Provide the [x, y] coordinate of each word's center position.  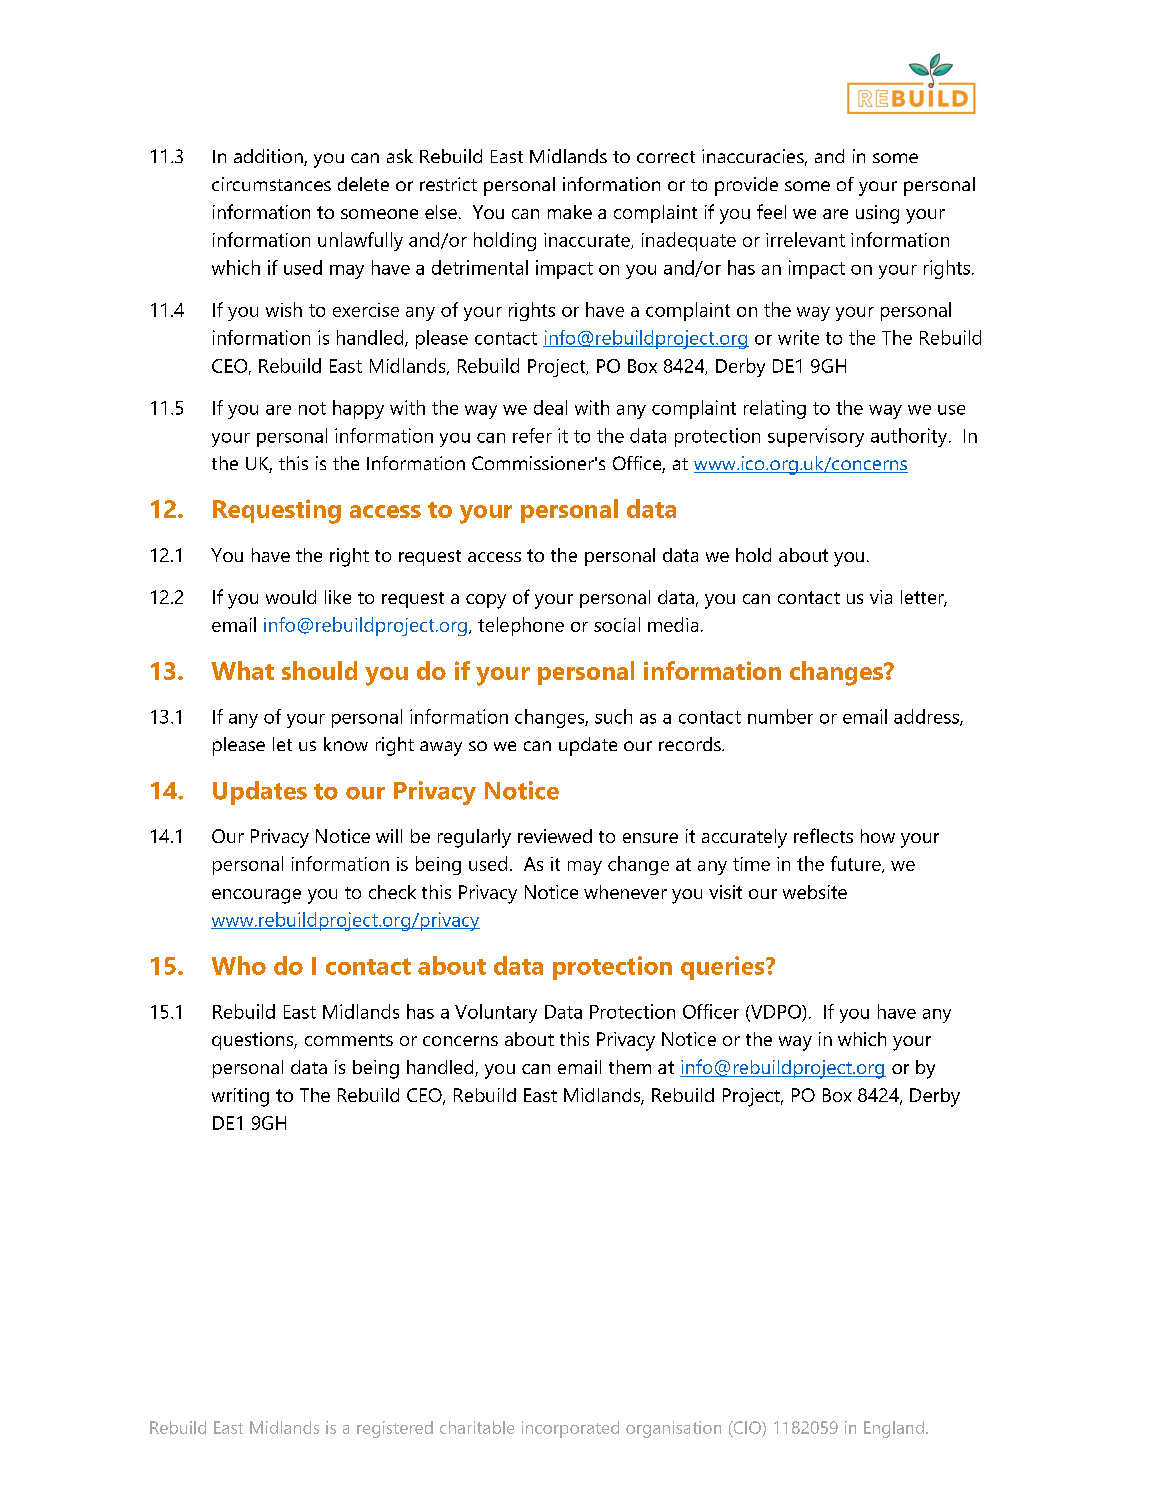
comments [349, 1040]
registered [395, 1429]
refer [532, 435]
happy [358, 409]
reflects [823, 835]
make [570, 212]
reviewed [555, 836]
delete [363, 184]
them [630, 1067]
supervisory [816, 437]
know [346, 744]
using [877, 214]
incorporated [570, 1429]
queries [724, 968]
